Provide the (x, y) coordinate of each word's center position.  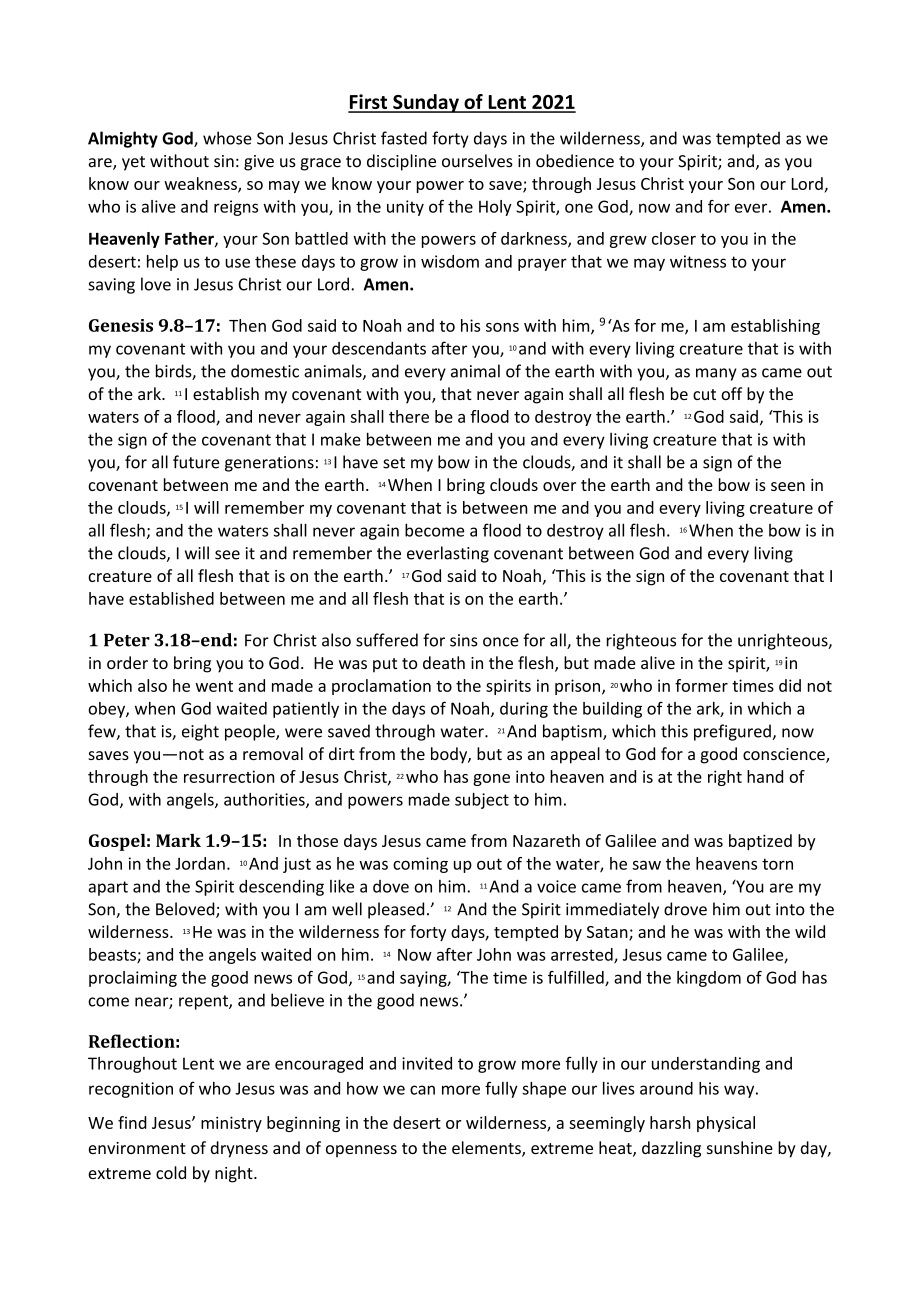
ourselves (477, 161)
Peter (127, 640)
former (701, 685)
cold (171, 1172)
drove (685, 909)
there (409, 416)
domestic (265, 371)
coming (420, 865)
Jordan (200, 863)
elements (487, 1149)
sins (464, 640)
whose (227, 138)
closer (674, 238)
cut (704, 394)
